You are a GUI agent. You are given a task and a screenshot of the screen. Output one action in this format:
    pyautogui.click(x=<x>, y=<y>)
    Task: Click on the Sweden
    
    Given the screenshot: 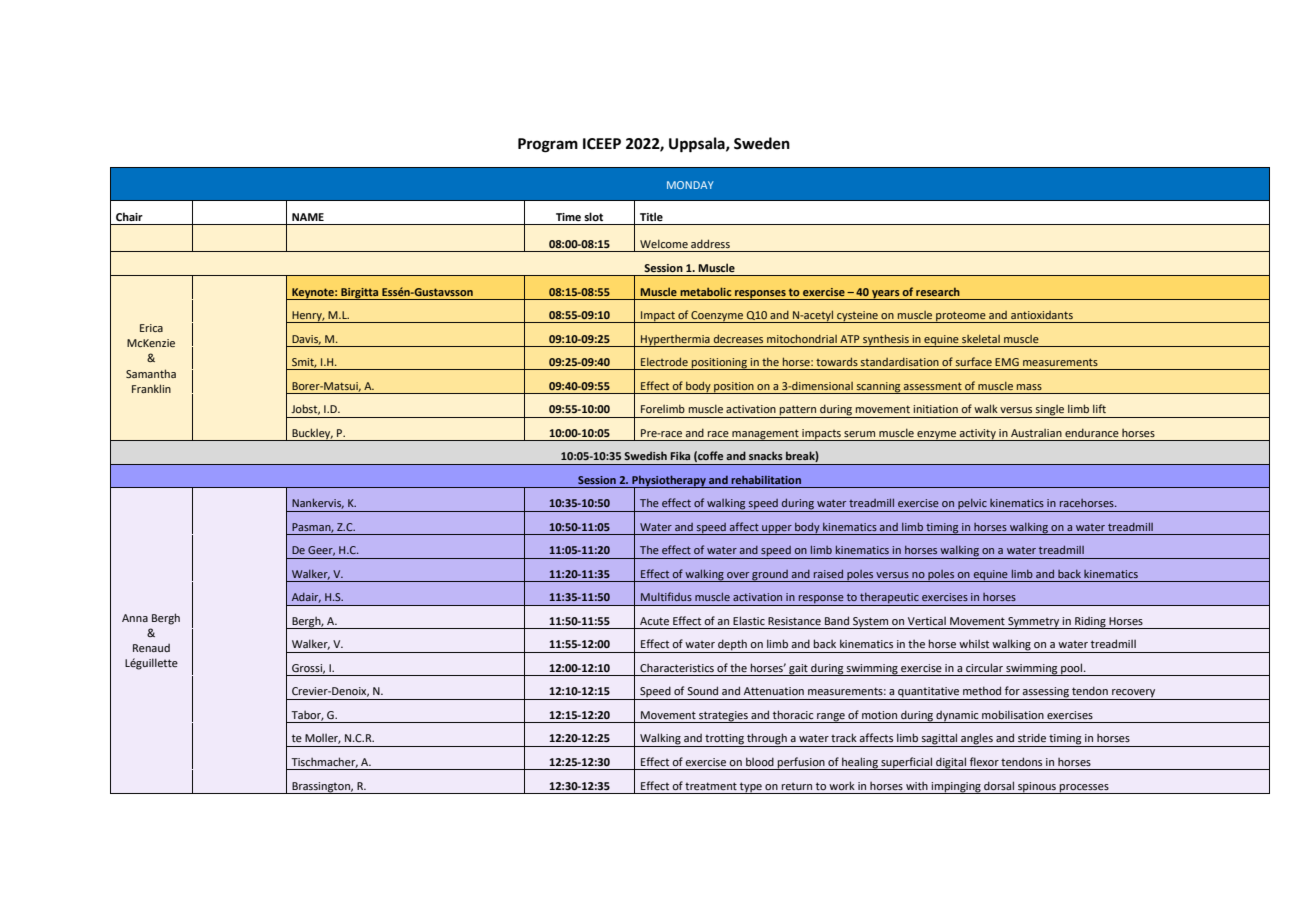 What is the action you would take?
    pyautogui.click(x=762, y=143)
